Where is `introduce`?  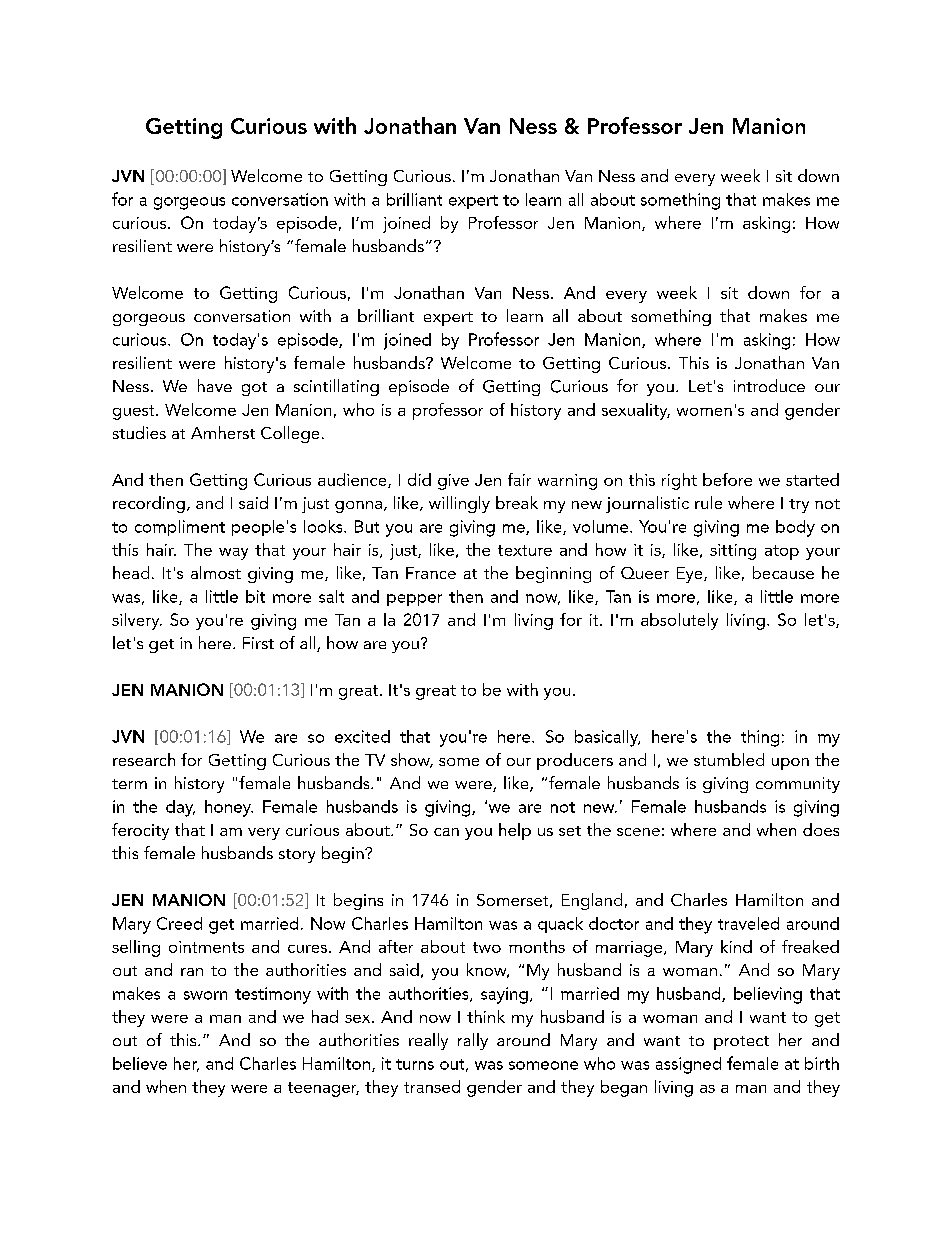
introduce is located at coordinates (769, 385).
